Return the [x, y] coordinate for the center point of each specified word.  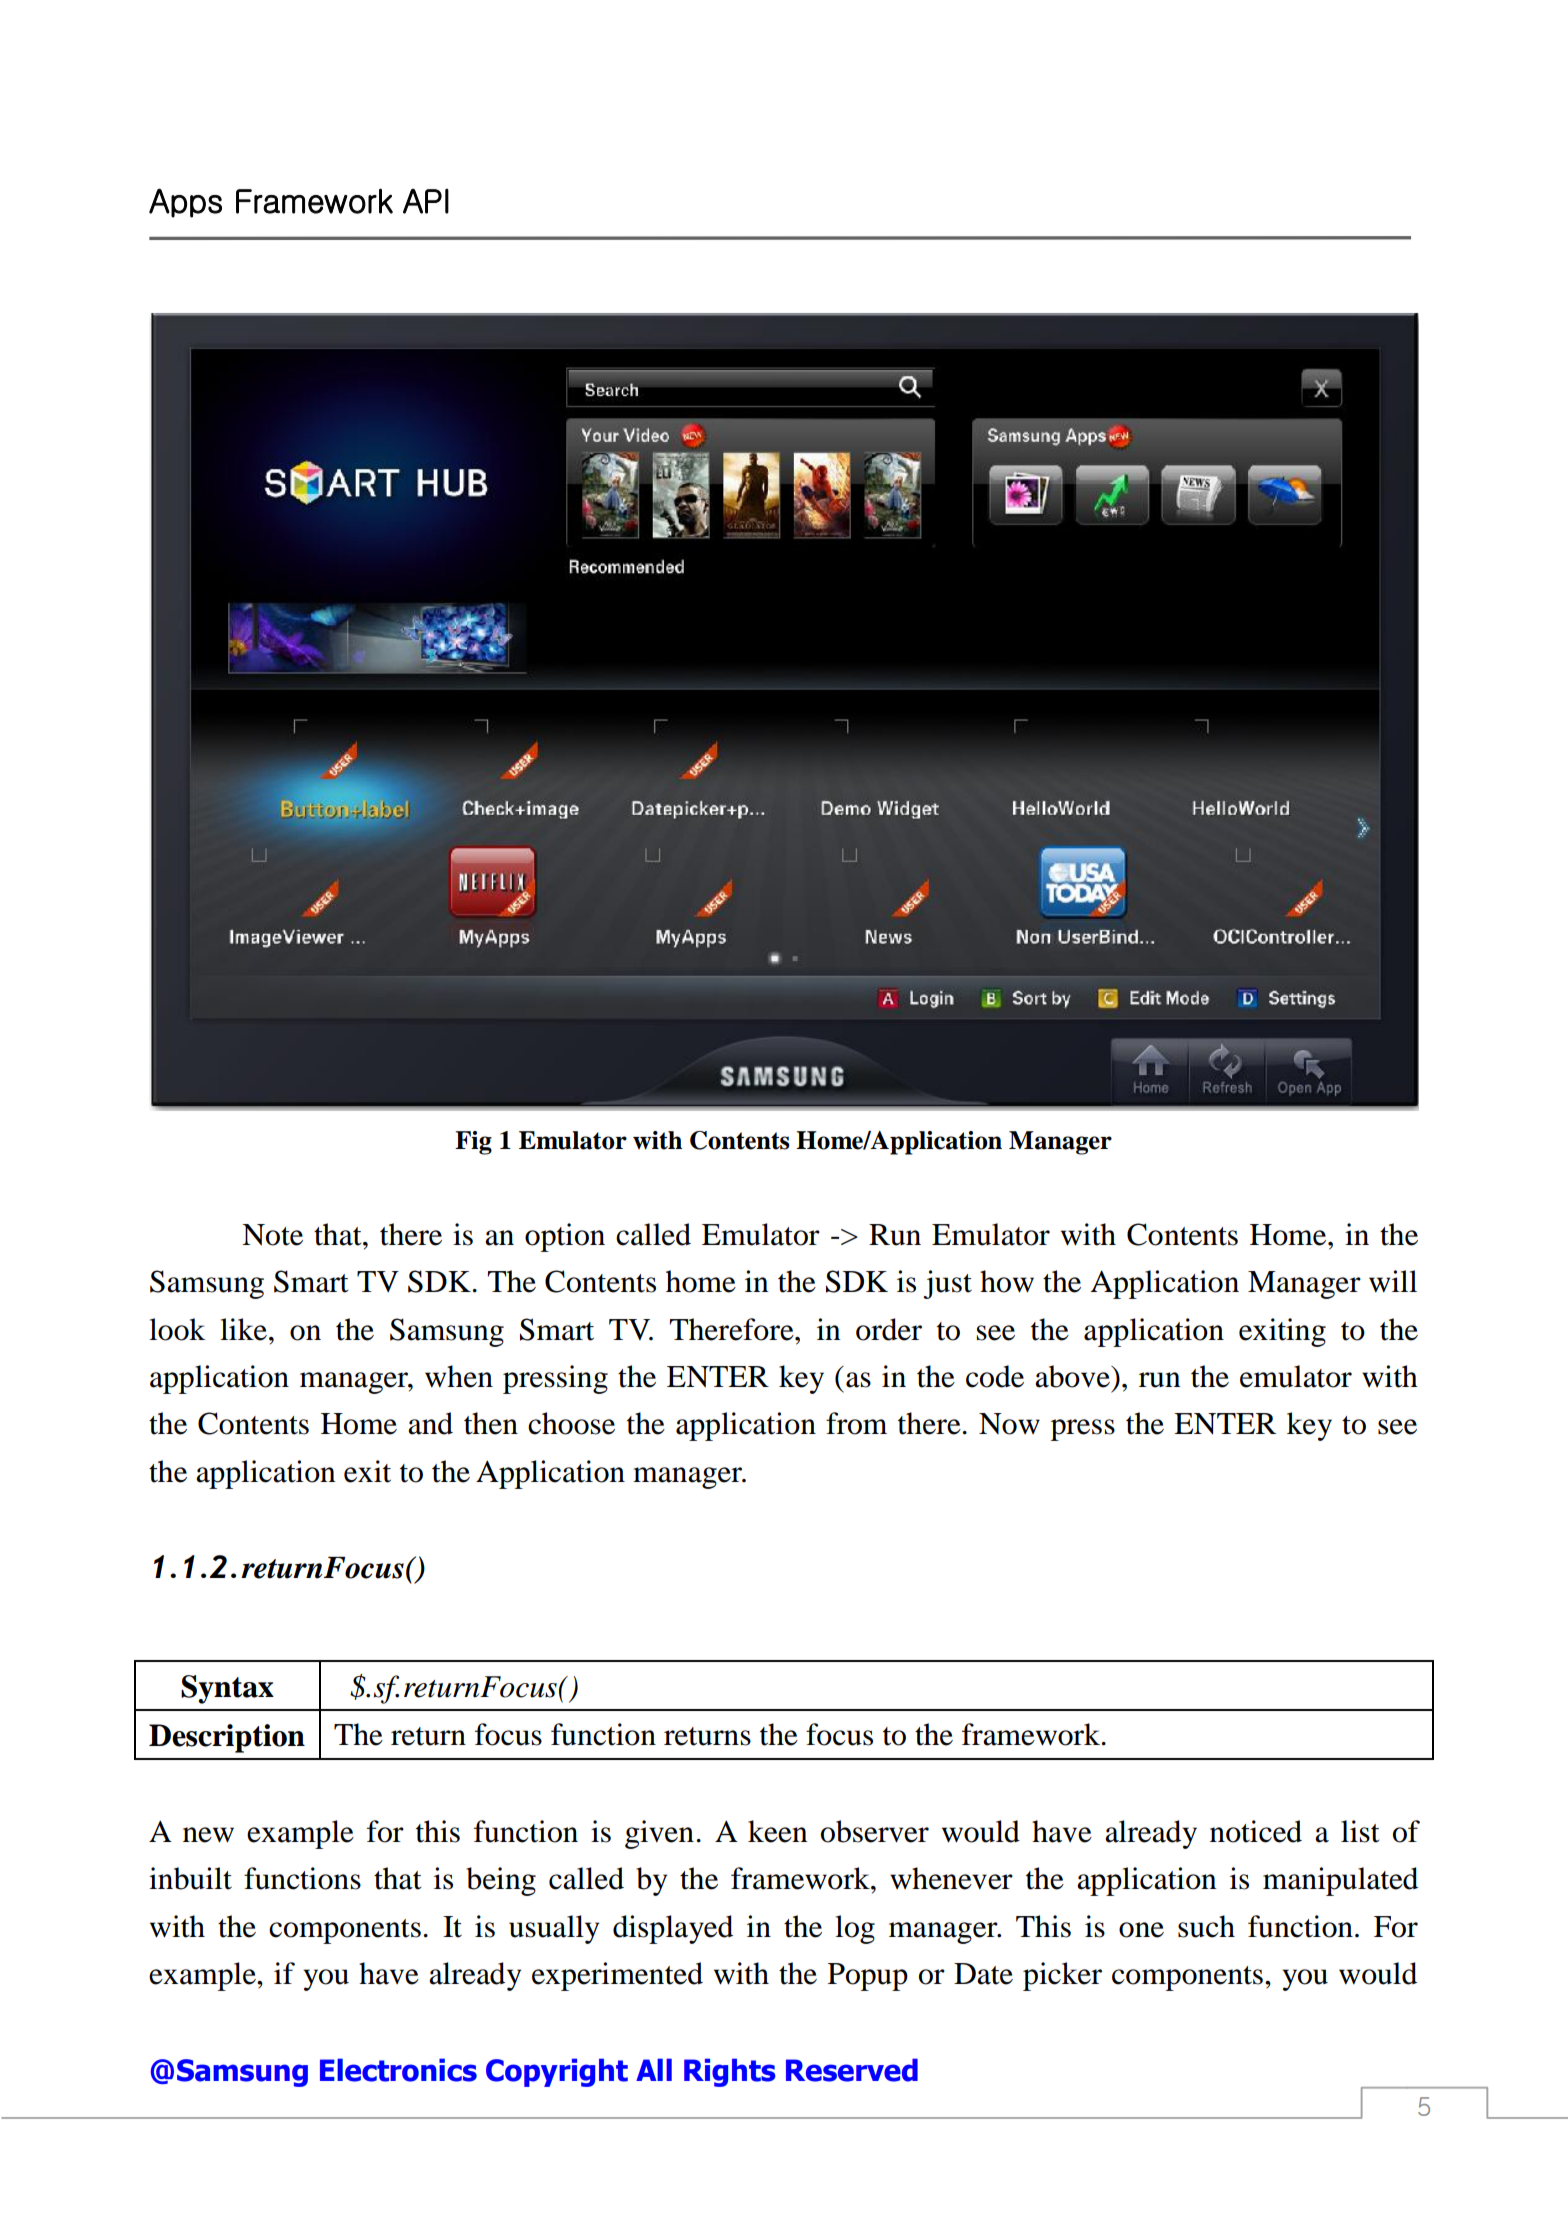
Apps [185, 203]
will [1393, 1281]
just [947, 1284]
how [1007, 1281]
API [426, 201]
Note [272, 1235]
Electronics [398, 2070]
